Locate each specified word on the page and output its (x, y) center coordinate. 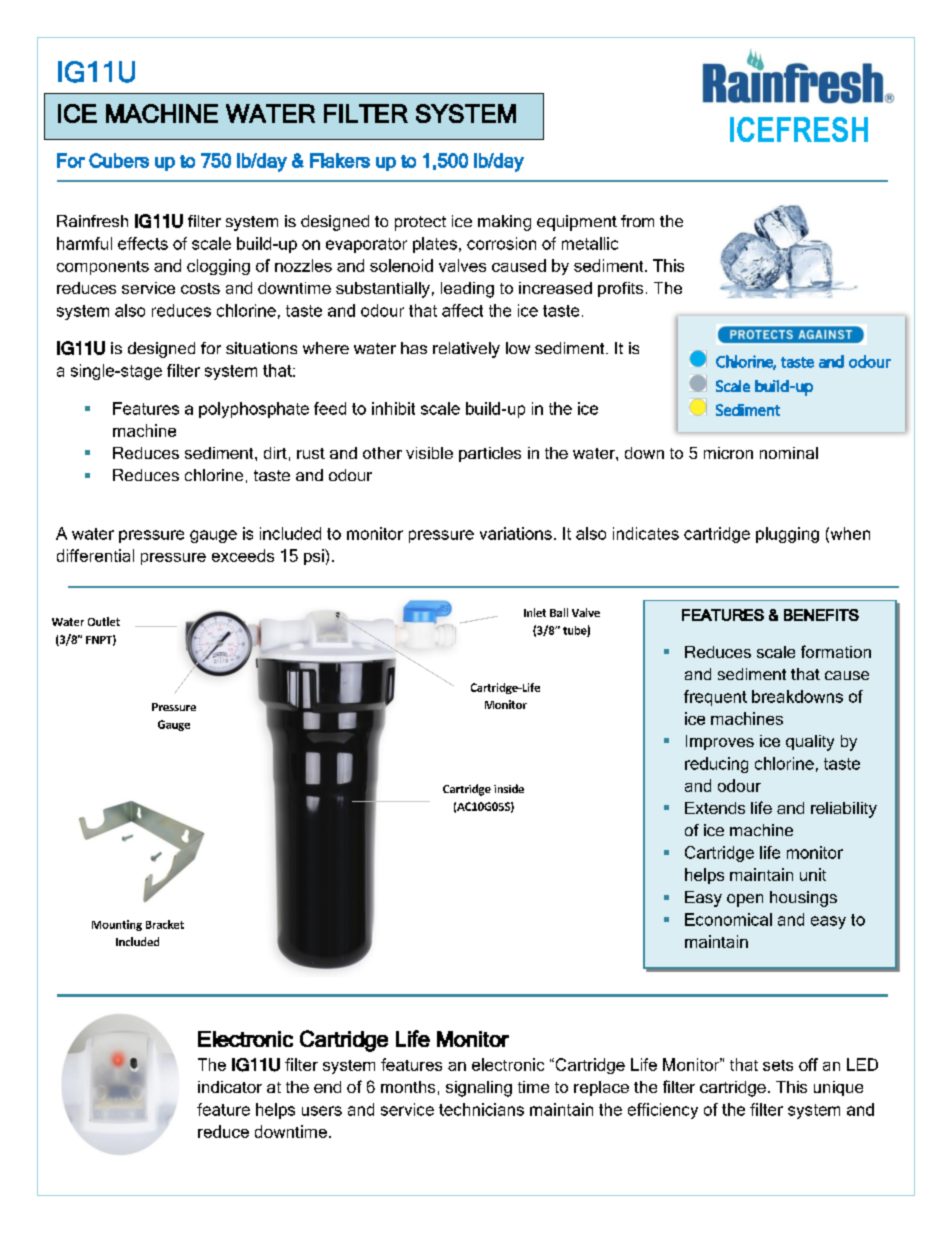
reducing (716, 765)
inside (509, 788)
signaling (479, 1089)
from (637, 221)
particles (490, 454)
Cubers (119, 160)
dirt (275, 453)
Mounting (117, 925)
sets (778, 1065)
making (504, 223)
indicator (230, 1087)
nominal (789, 453)
